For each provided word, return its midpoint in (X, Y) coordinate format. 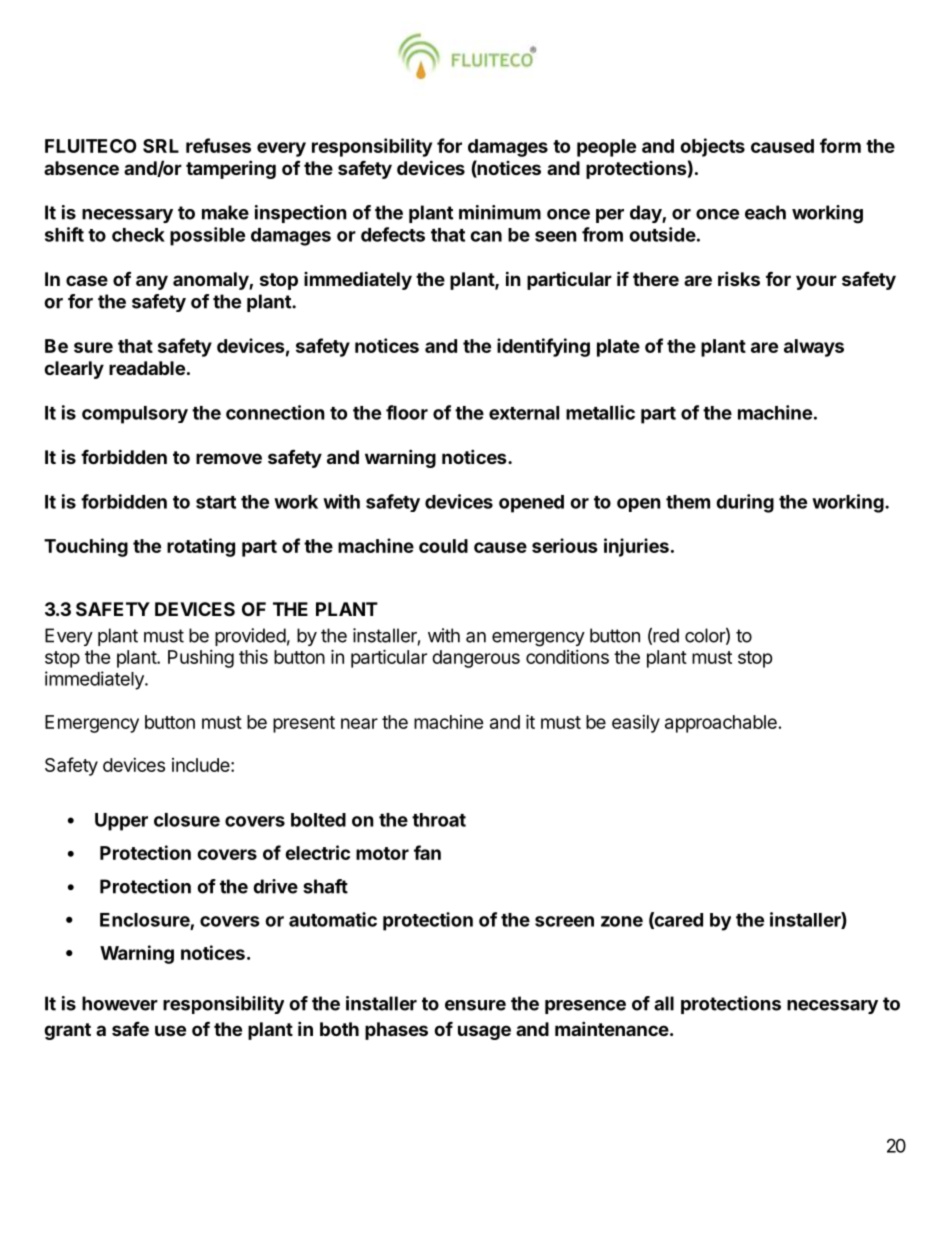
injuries (636, 547)
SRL (161, 146)
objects (712, 147)
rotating (201, 547)
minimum (500, 212)
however (120, 1003)
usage (484, 1032)
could (443, 546)
